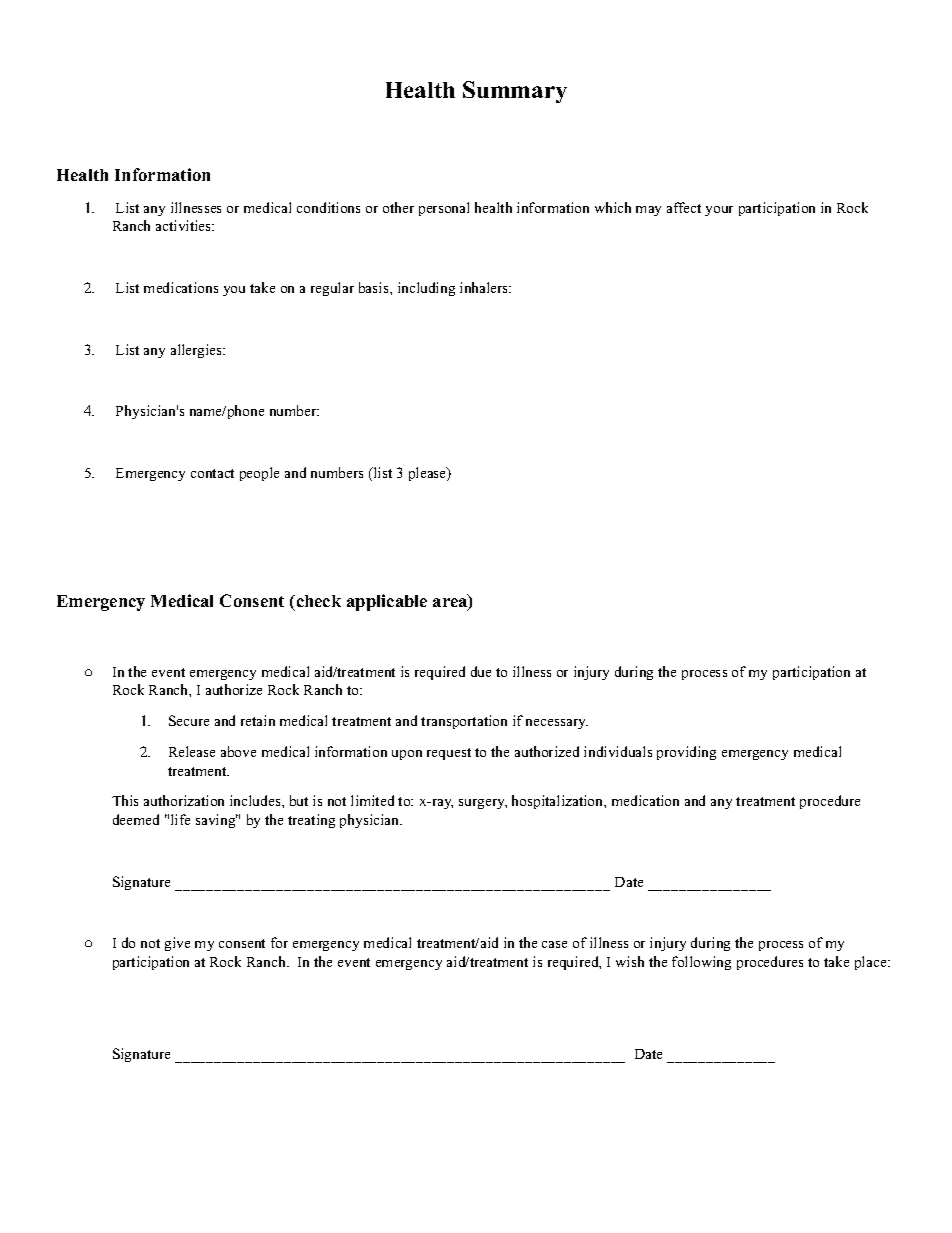  Describe the element at coordinates (515, 92) in the page. I see `Summary` at that location.
